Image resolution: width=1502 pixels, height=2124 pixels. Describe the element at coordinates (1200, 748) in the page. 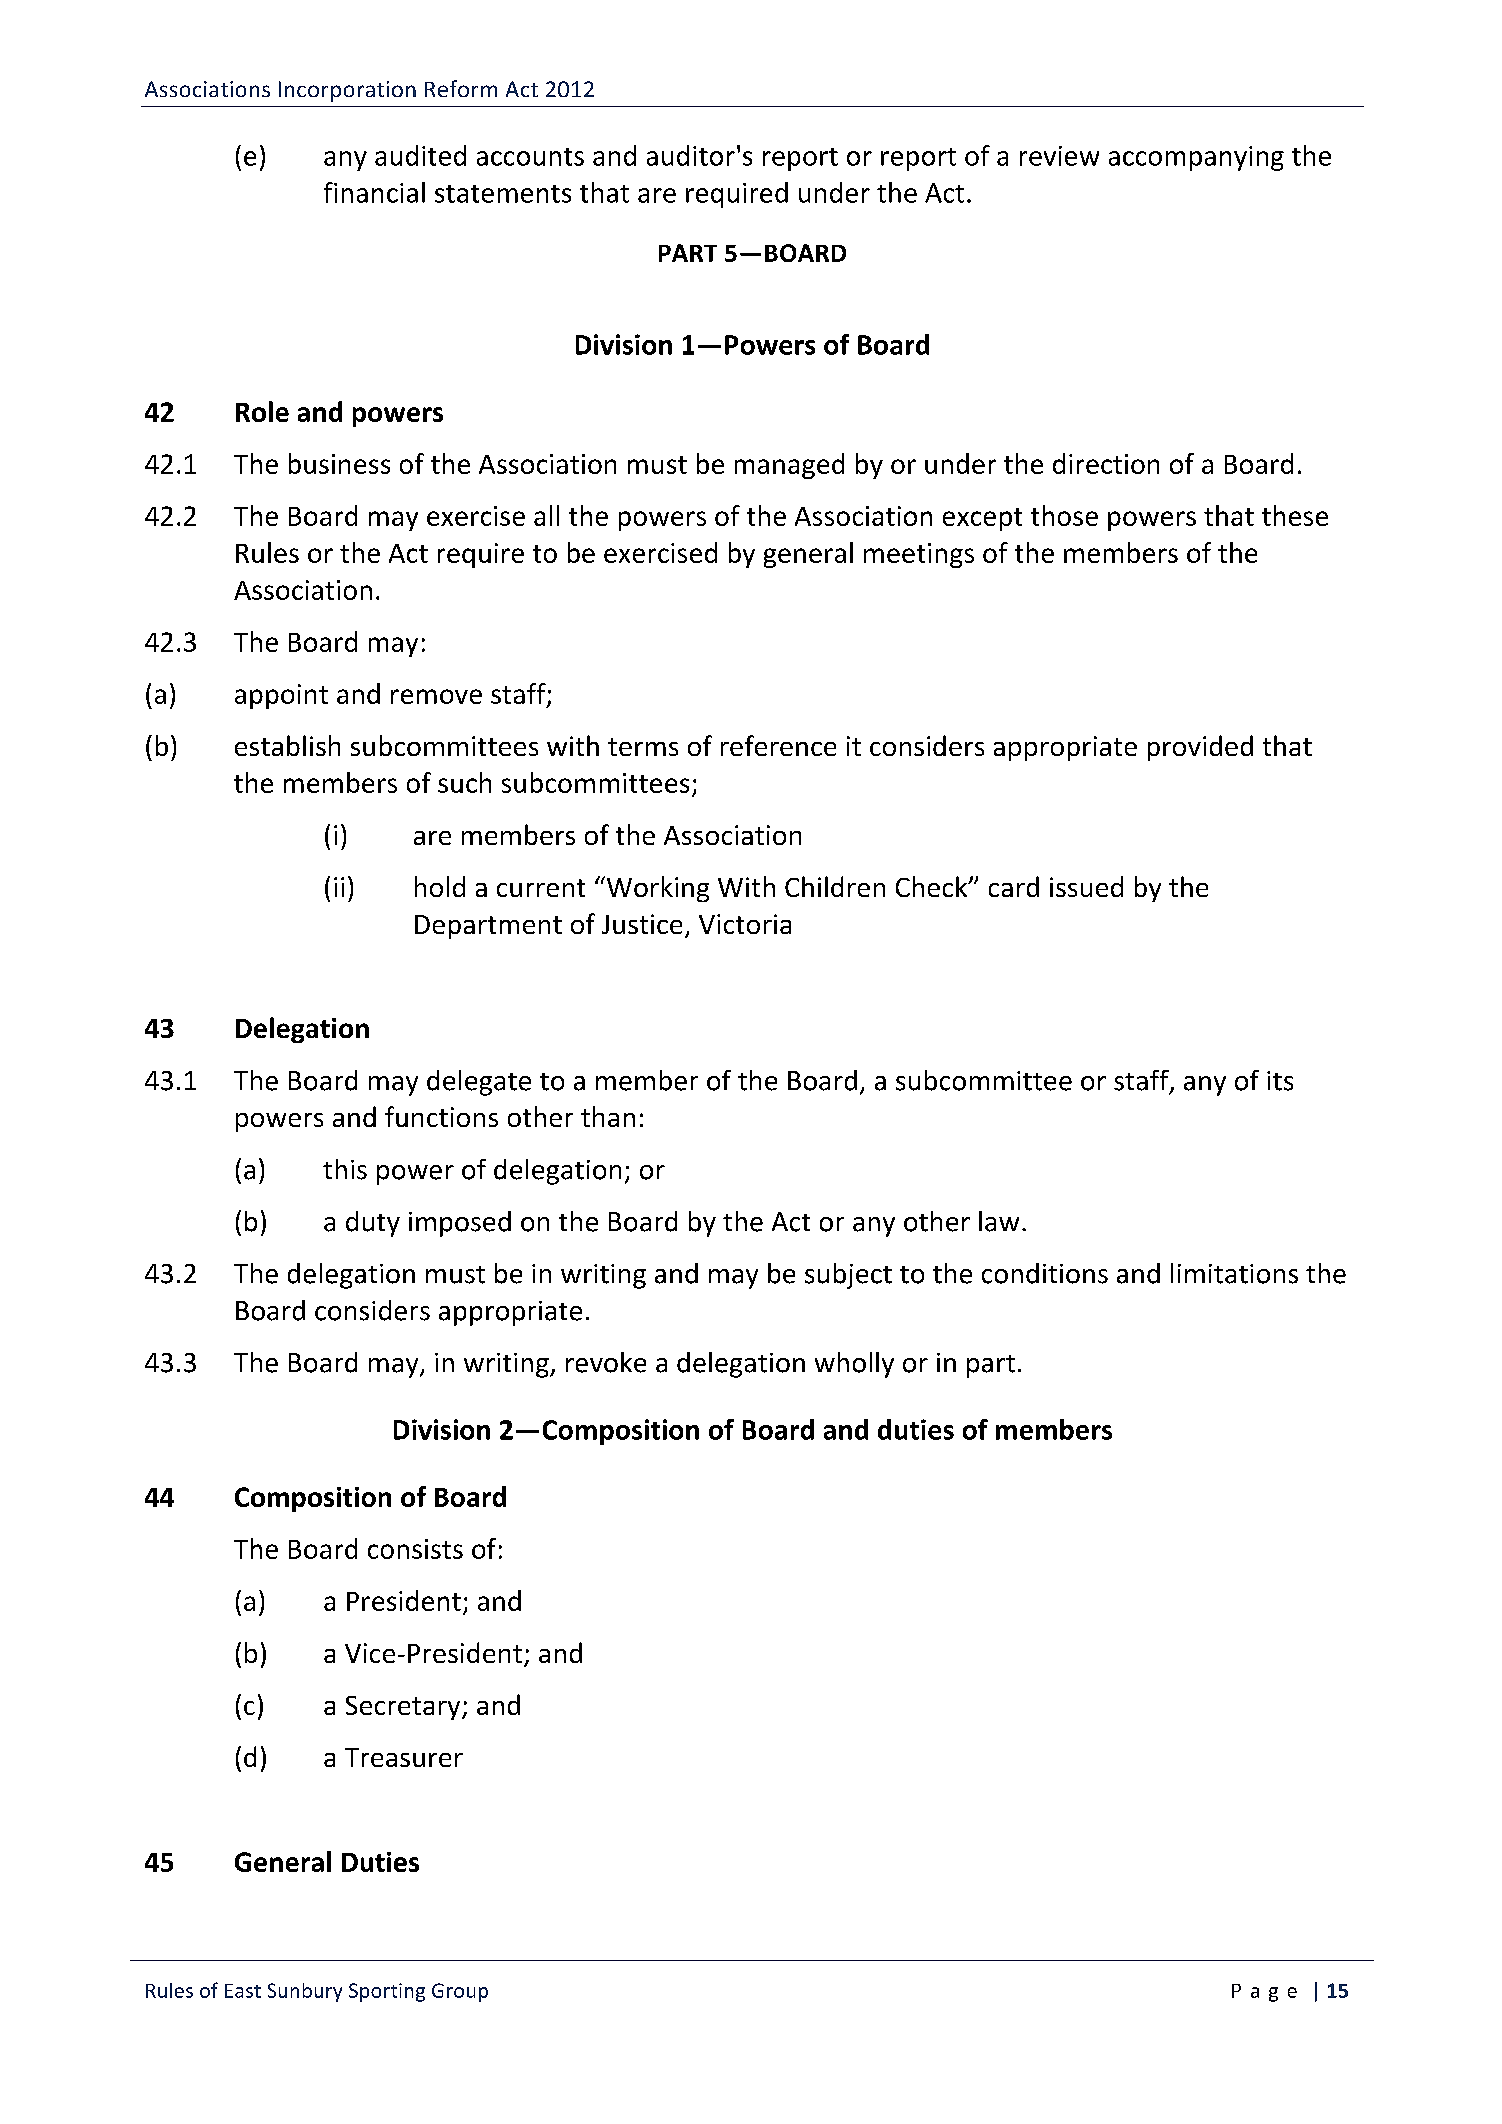

I see `provided` at that location.
